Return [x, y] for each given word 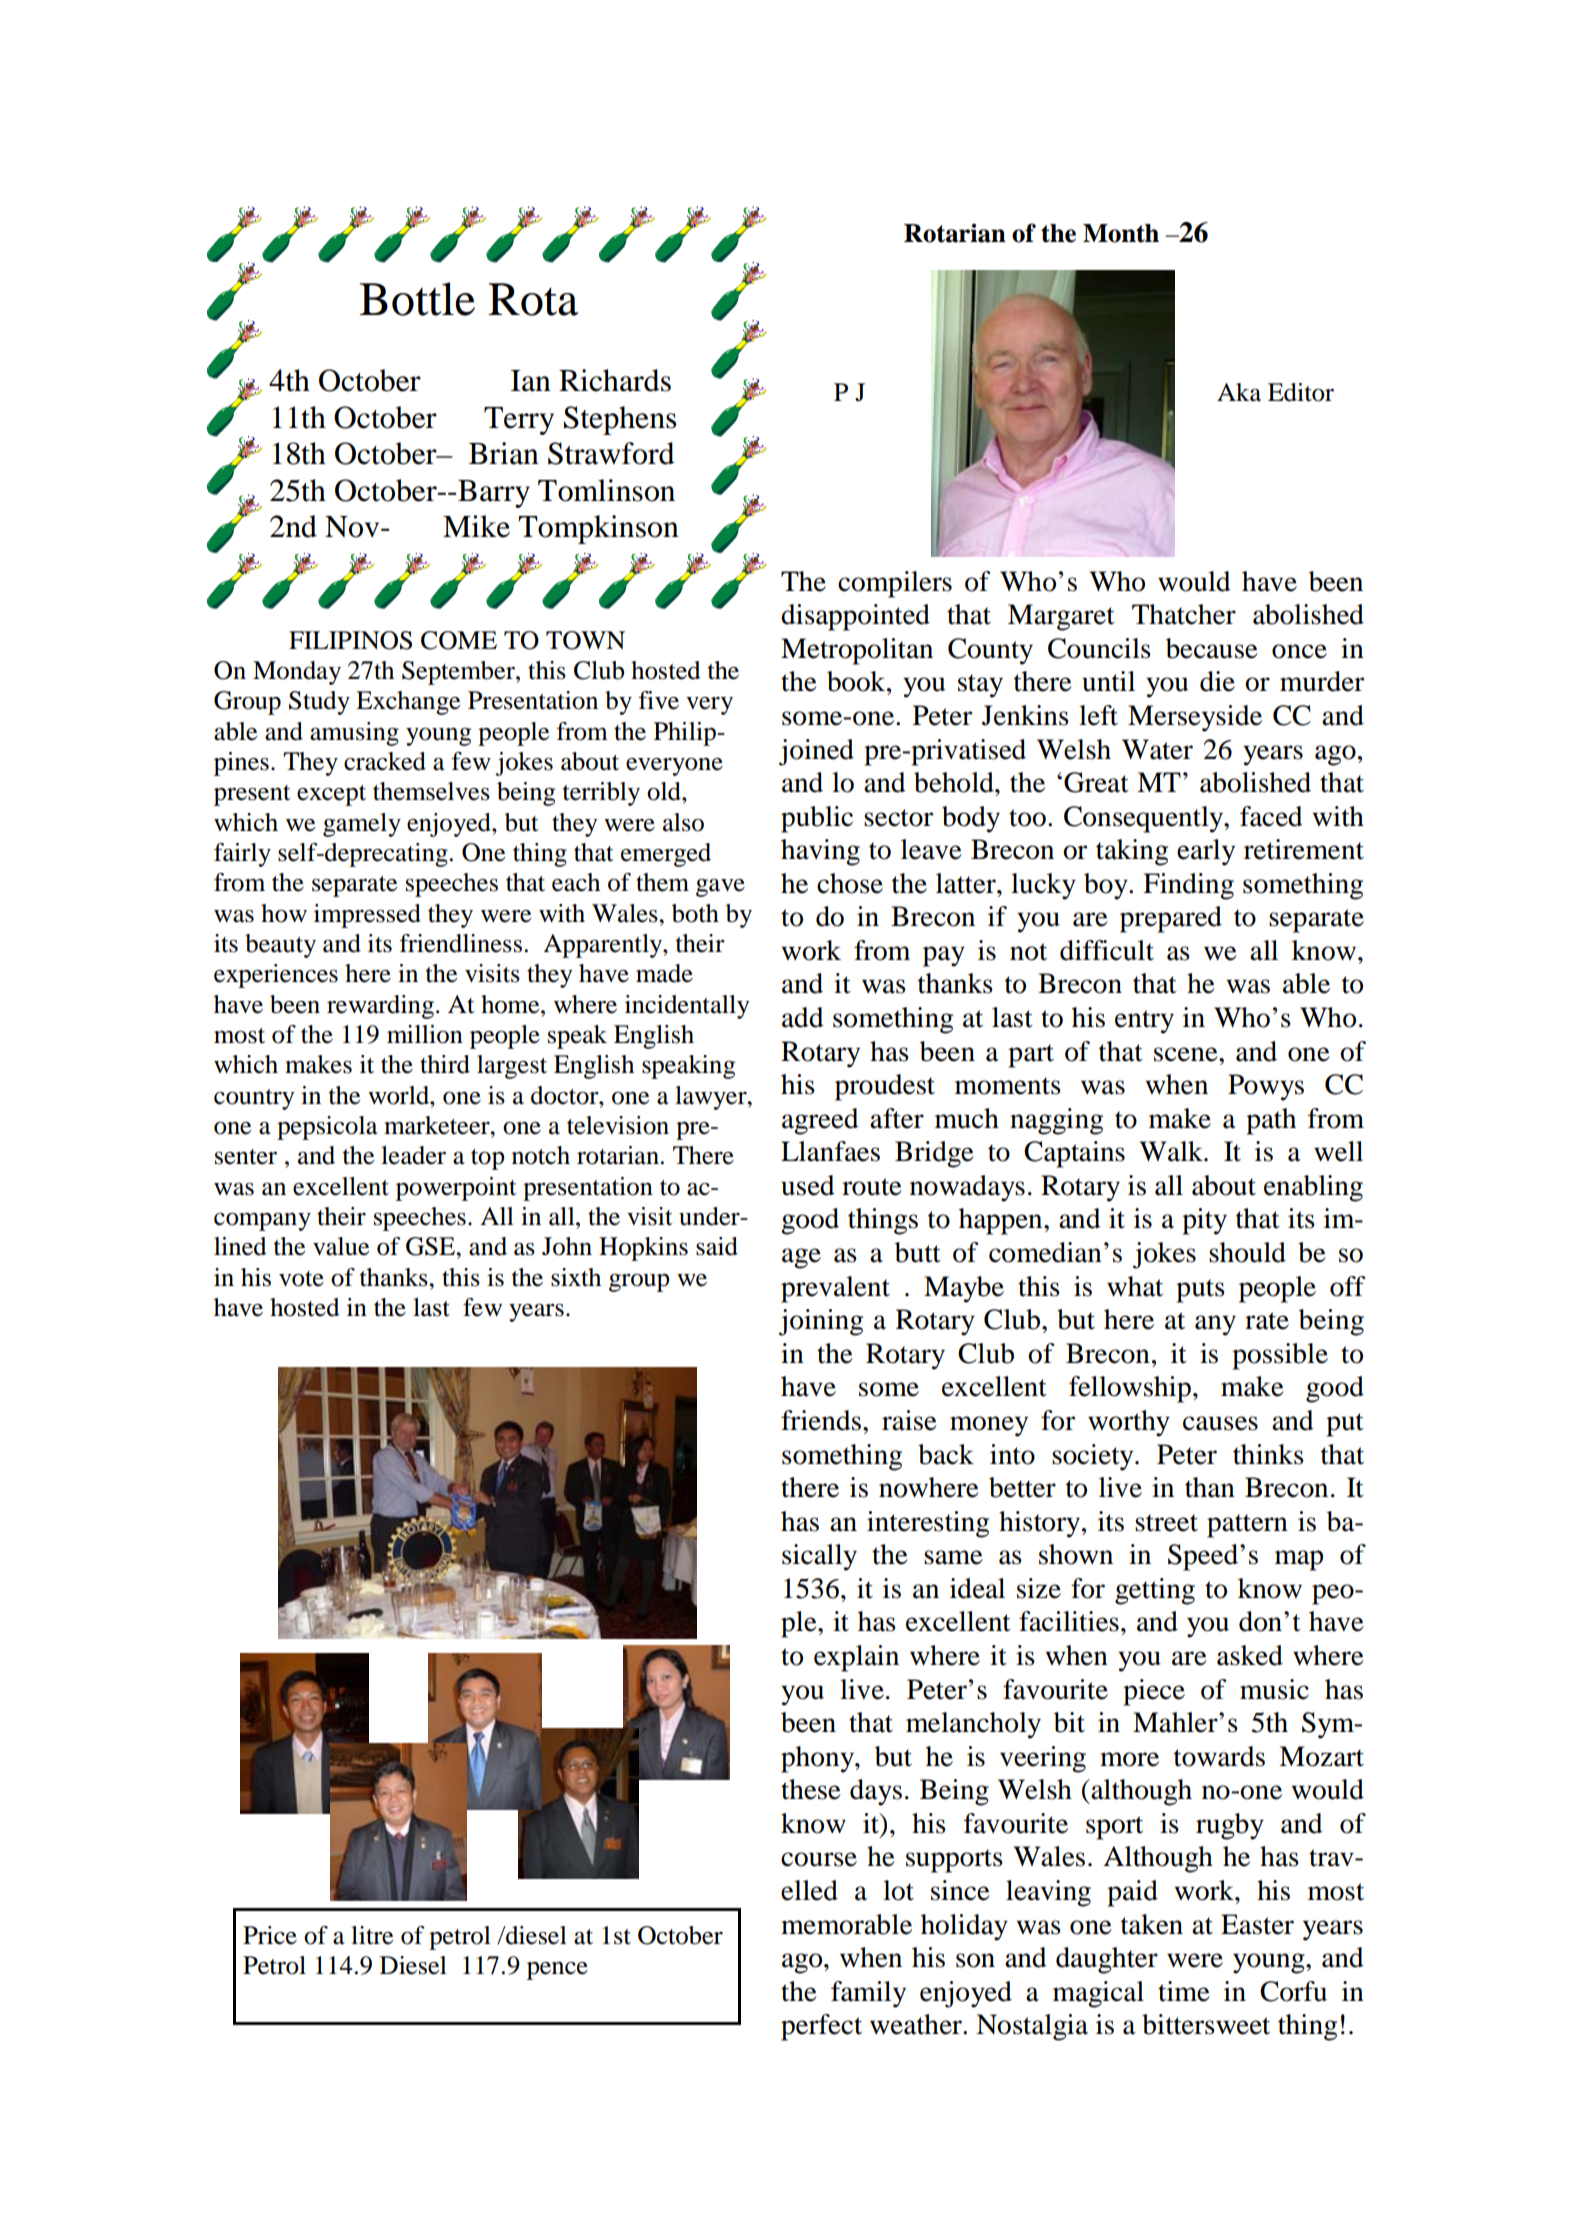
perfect [821, 2027]
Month [1121, 233]
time [1184, 1991]
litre [372, 1935]
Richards [615, 380]
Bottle [417, 299]
